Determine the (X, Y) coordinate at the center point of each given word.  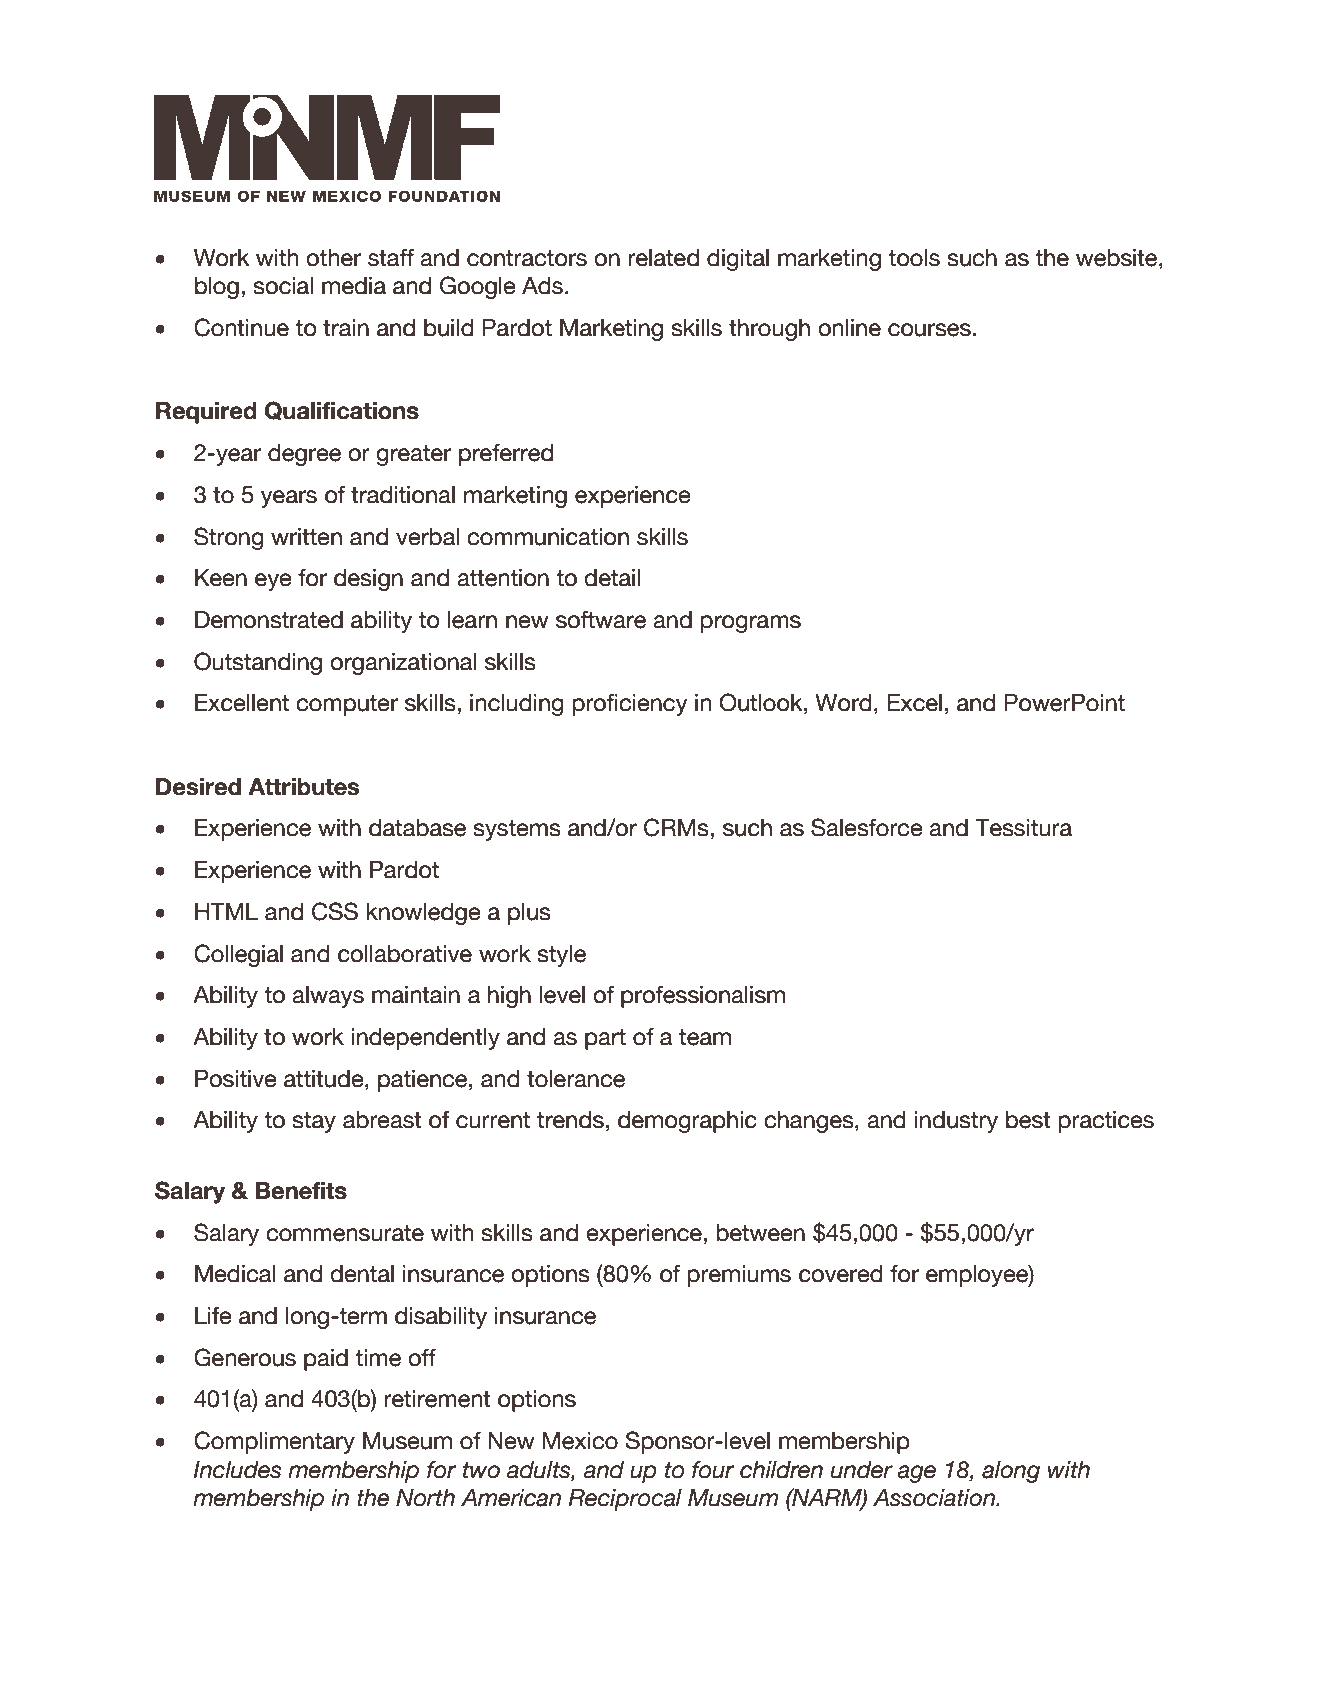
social (283, 286)
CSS (335, 911)
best (1028, 1120)
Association (935, 1498)
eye (273, 582)
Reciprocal (625, 1500)
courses (929, 330)
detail (612, 578)
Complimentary (274, 1442)
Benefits (301, 1191)
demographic (687, 1122)
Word (843, 703)
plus (529, 914)
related (663, 258)
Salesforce (867, 827)
